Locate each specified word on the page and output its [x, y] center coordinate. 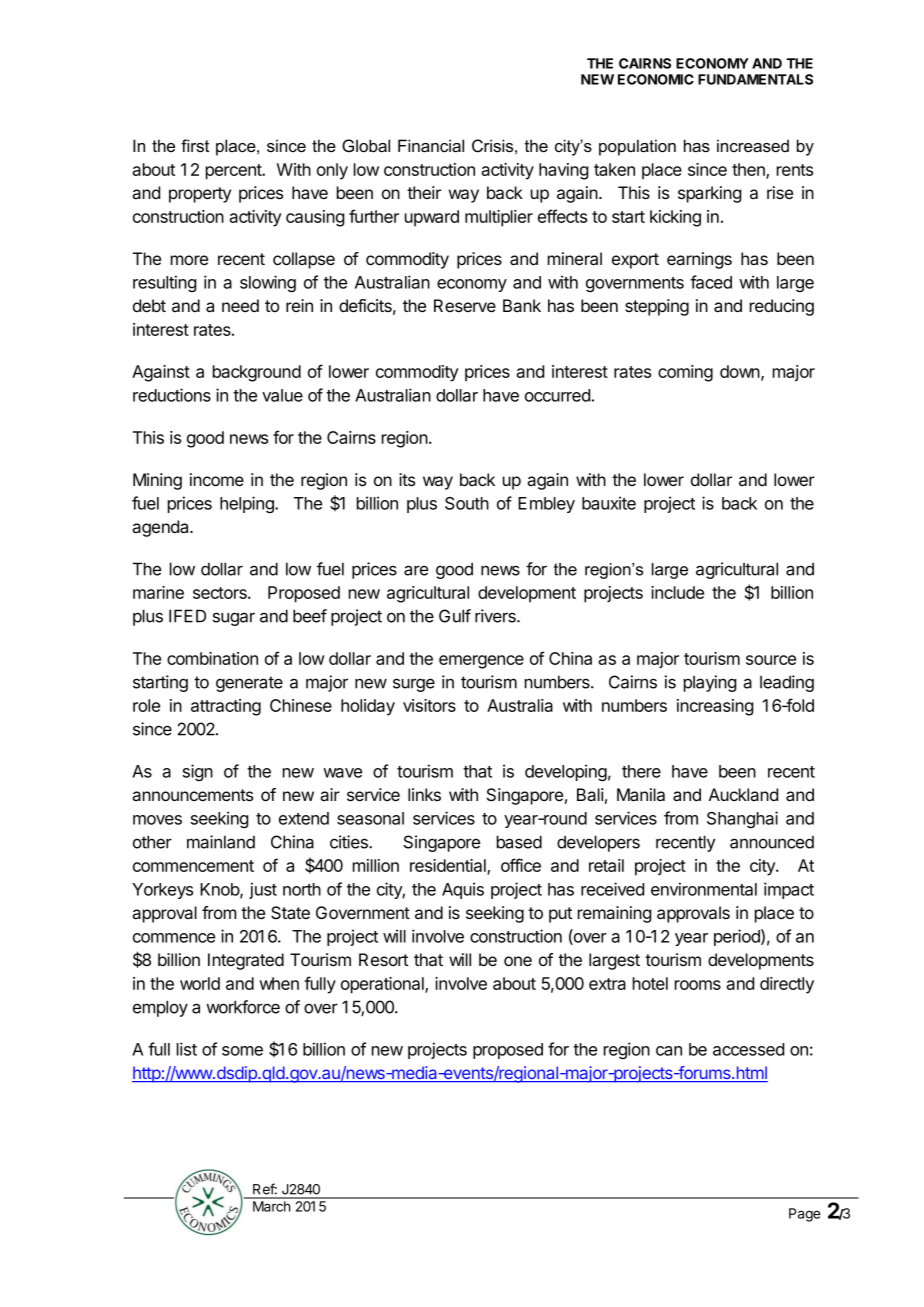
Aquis [463, 890]
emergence [481, 662]
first [195, 145]
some [242, 1051]
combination [212, 658]
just [263, 890]
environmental [704, 889]
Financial [431, 146]
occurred [557, 395]
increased [753, 145]
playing [710, 683]
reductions [172, 395]
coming [685, 373]
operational [383, 985]
